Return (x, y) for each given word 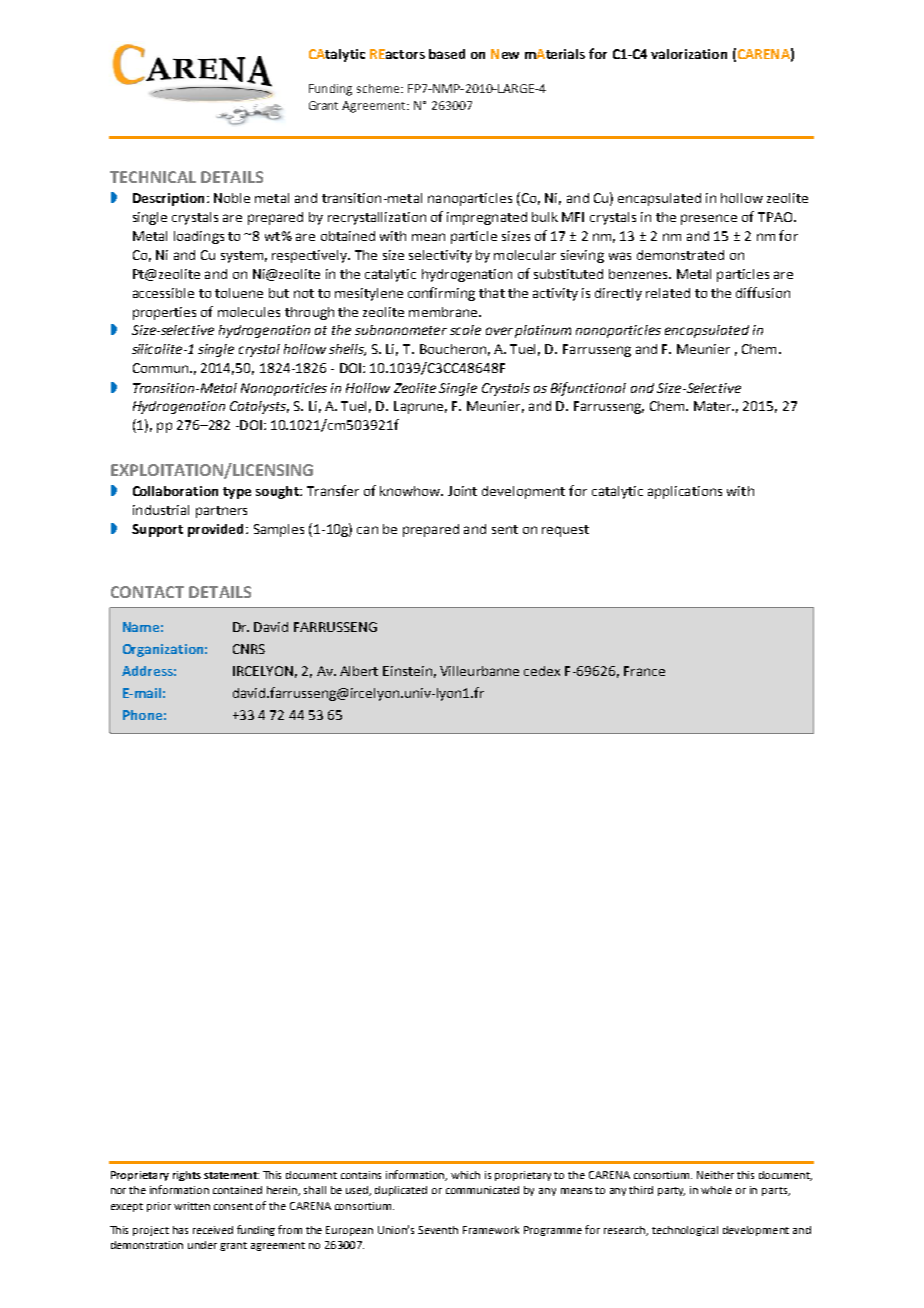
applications (685, 492)
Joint (462, 491)
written (192, 1206)
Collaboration (175, 491)
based (447, 54)
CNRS (249, 649)
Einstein (407, 671)
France (644, 671)
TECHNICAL (153, 177)
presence (709, 219)
